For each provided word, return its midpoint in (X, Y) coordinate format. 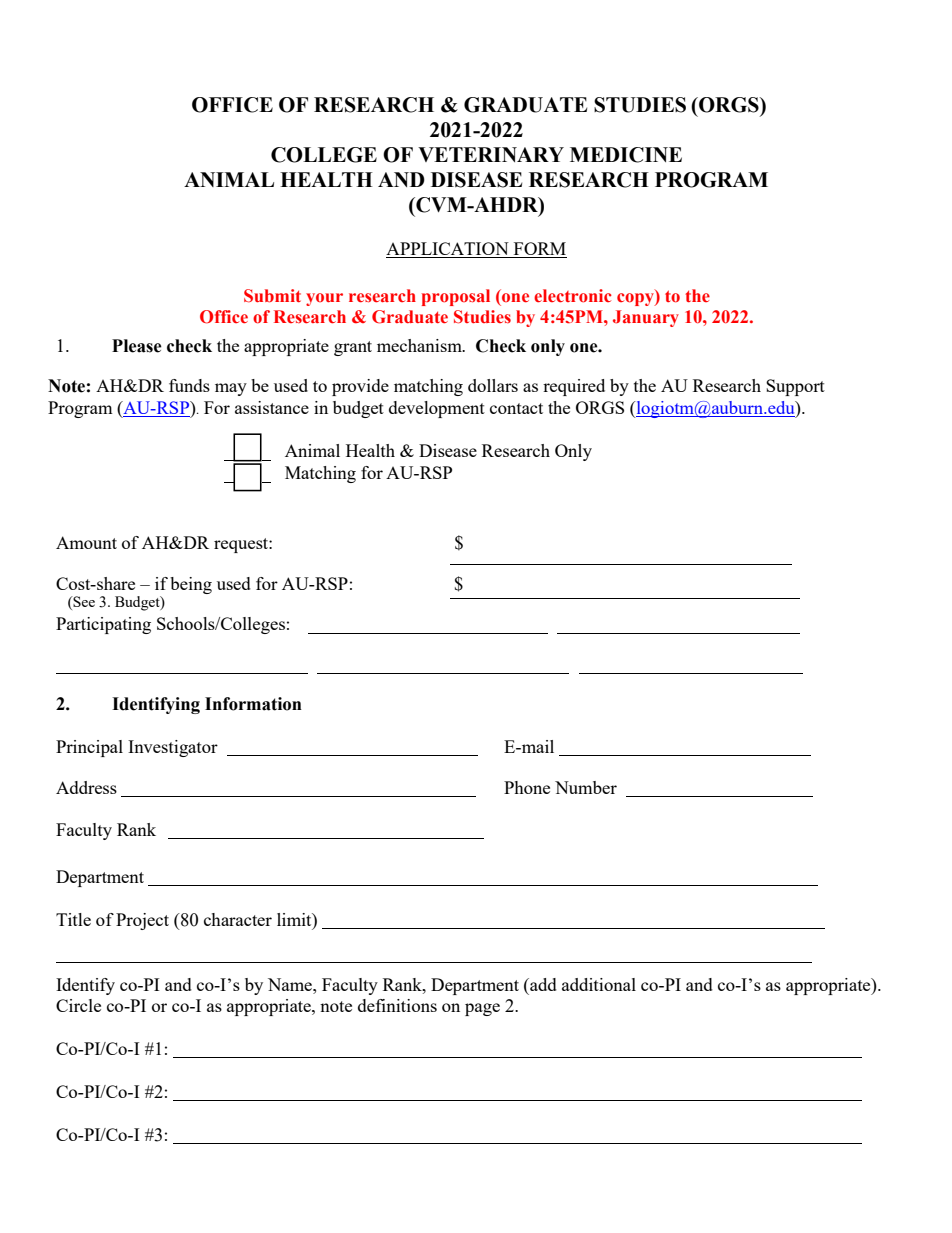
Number (586, 787)
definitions (397, 1005)
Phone (527, 787)
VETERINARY (491, 154)
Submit (272, 296)
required (574, 387)
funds (189, 385)
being (191, 585)
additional (599, 984)
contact (516, 408)
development (437, 409)
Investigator (173, 748)
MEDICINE (626, 155)
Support (795, 387)
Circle (78, 1005)
